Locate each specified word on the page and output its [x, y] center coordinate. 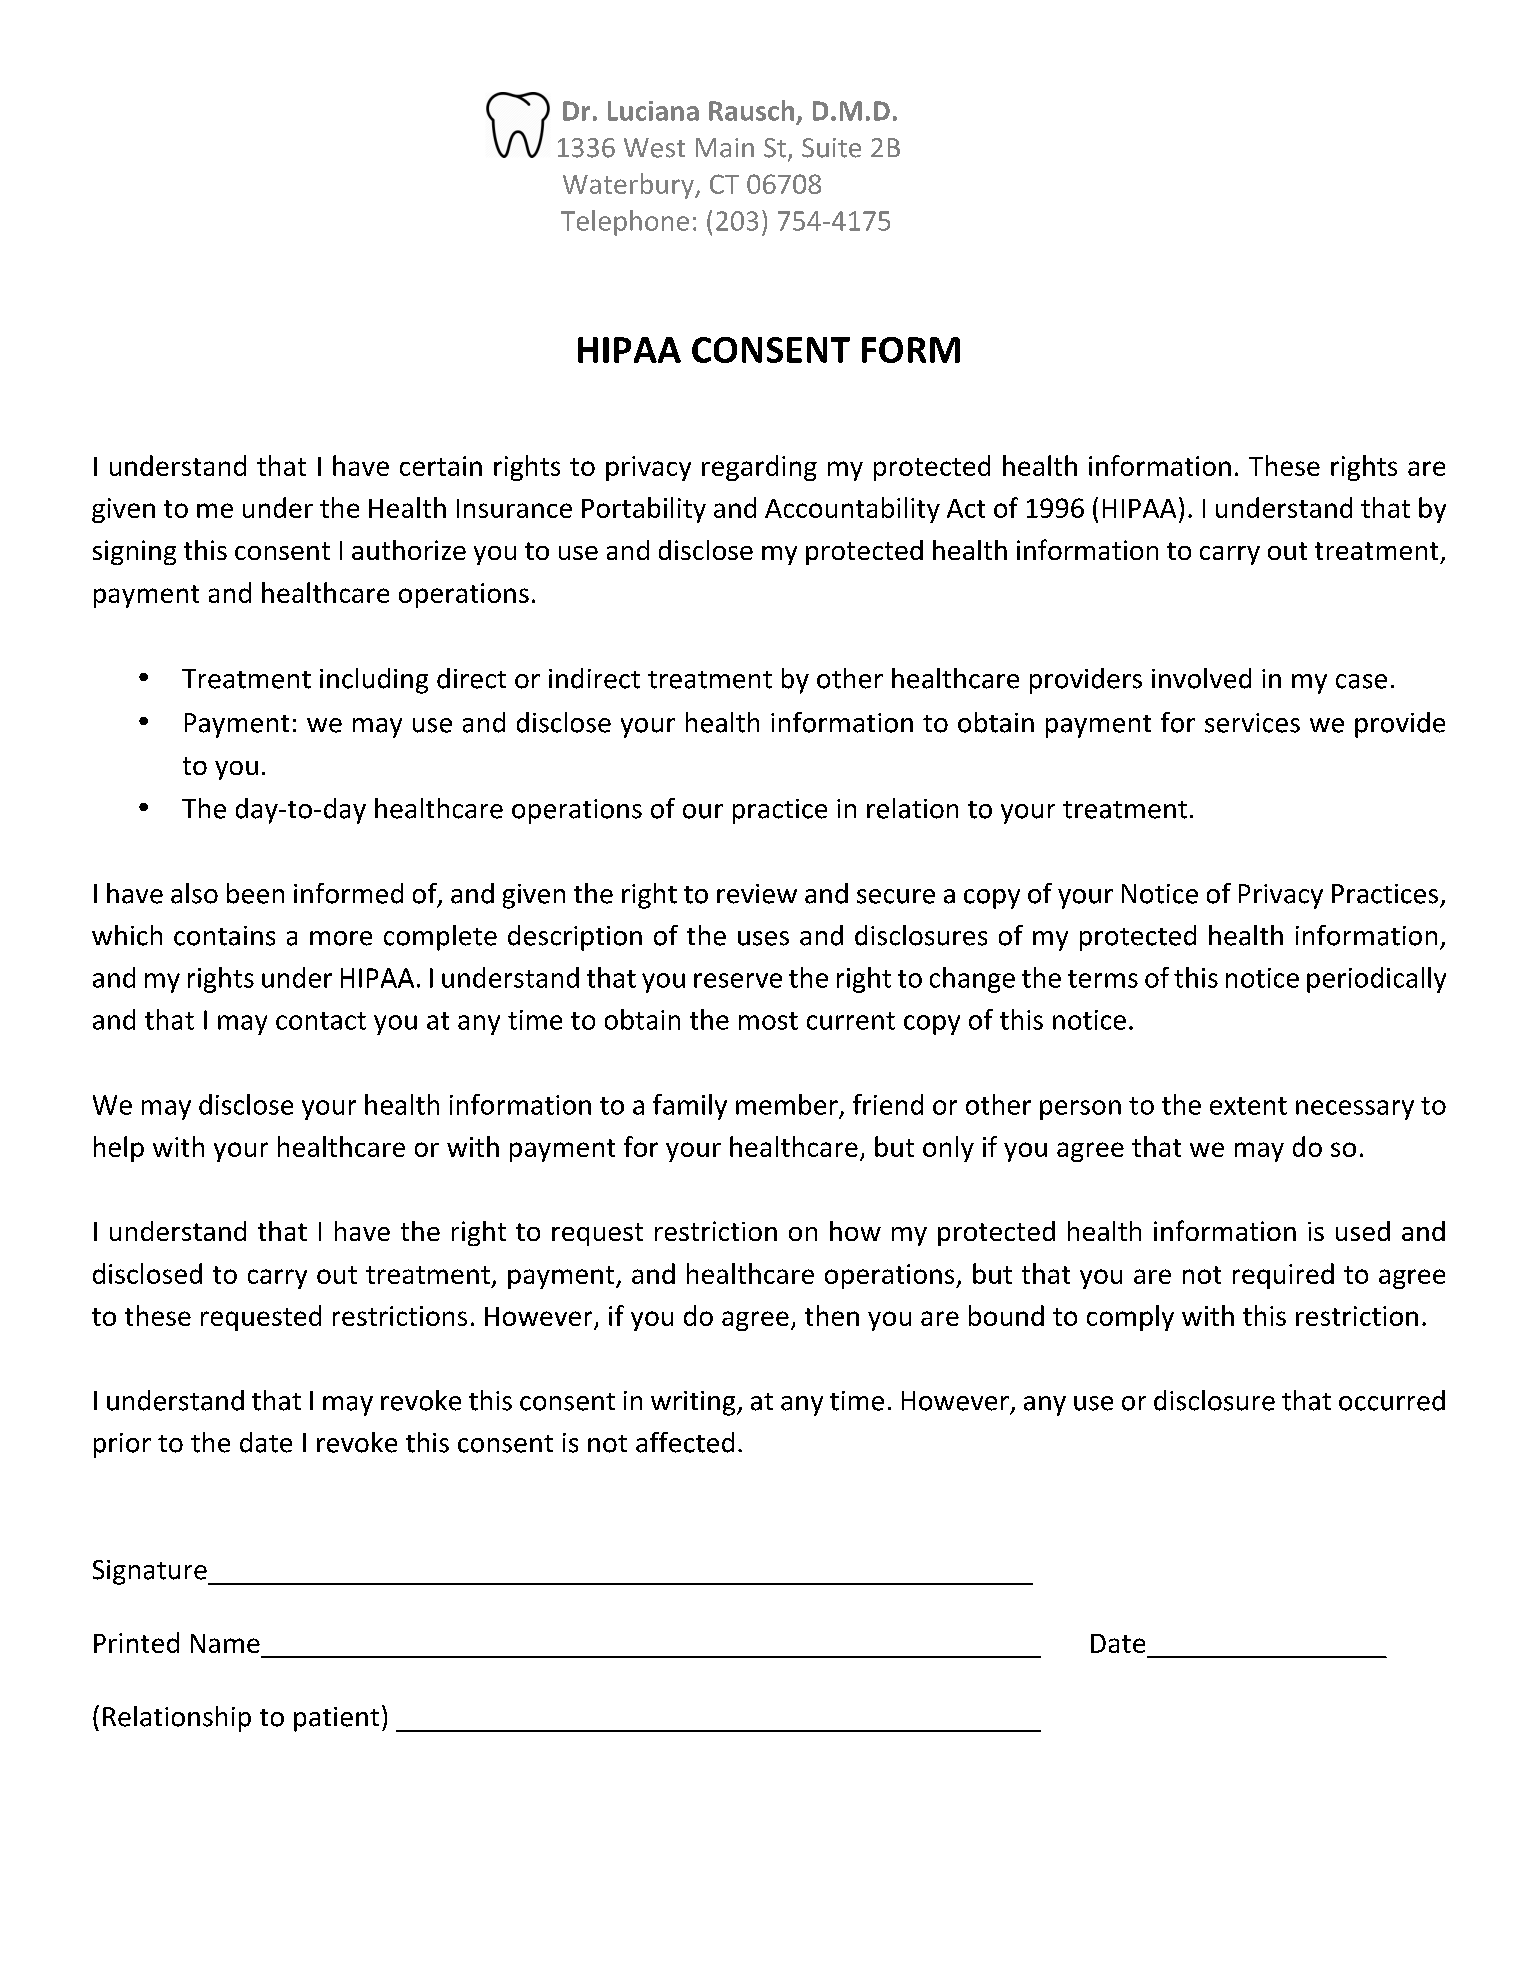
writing [694, 1403]
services [1252, 723]
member [787, 1104]
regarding [759, 468]
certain [441, 466]
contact [321, 1021]
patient [336, 1719]
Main [725, 148]
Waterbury [629, 186]
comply [1130, 1318]
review [757, 894]
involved [1201, 678]
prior [122, 1445]
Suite [831, 148]
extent [1248, 1106]
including [374, 681]
